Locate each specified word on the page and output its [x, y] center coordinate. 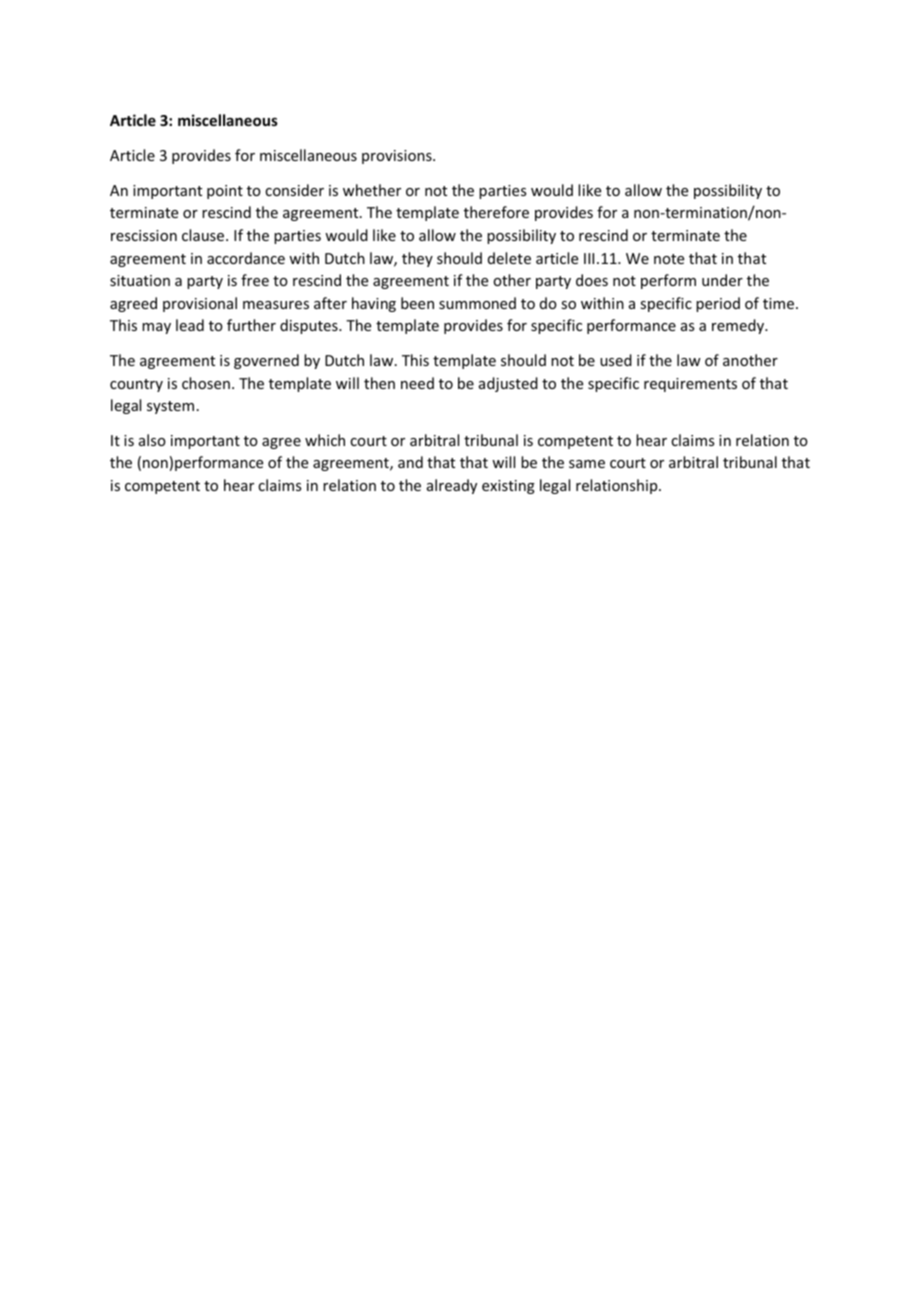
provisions [398, 157]
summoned [477, 303]
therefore [496, 212]
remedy [739, 326]
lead [190, 325]
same [587, 464]
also [152, 440]
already [452, 486]
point [225, 192]
